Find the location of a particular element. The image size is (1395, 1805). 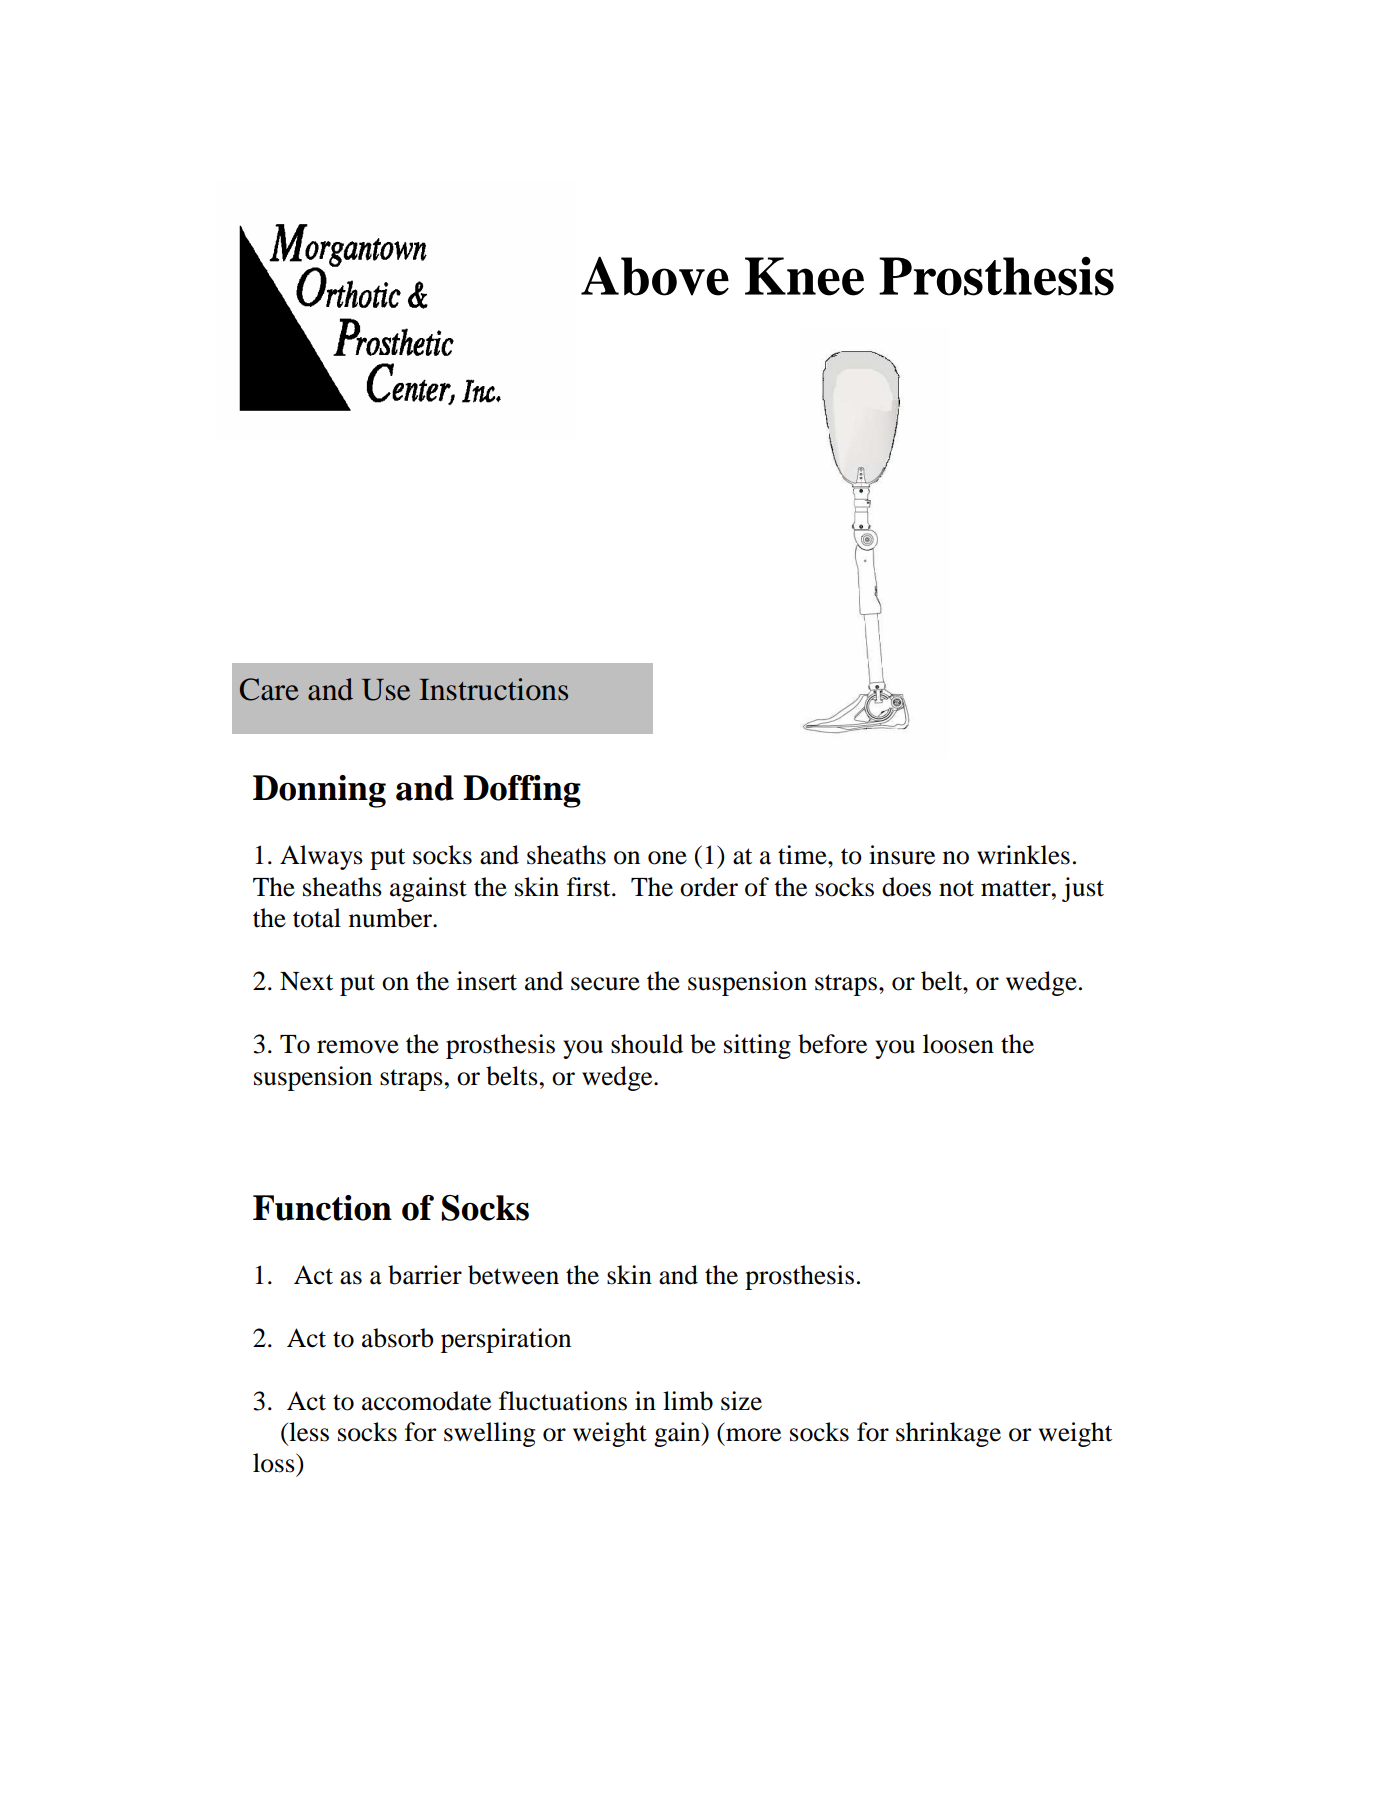

limb is located at coordinates (688, 1401).
